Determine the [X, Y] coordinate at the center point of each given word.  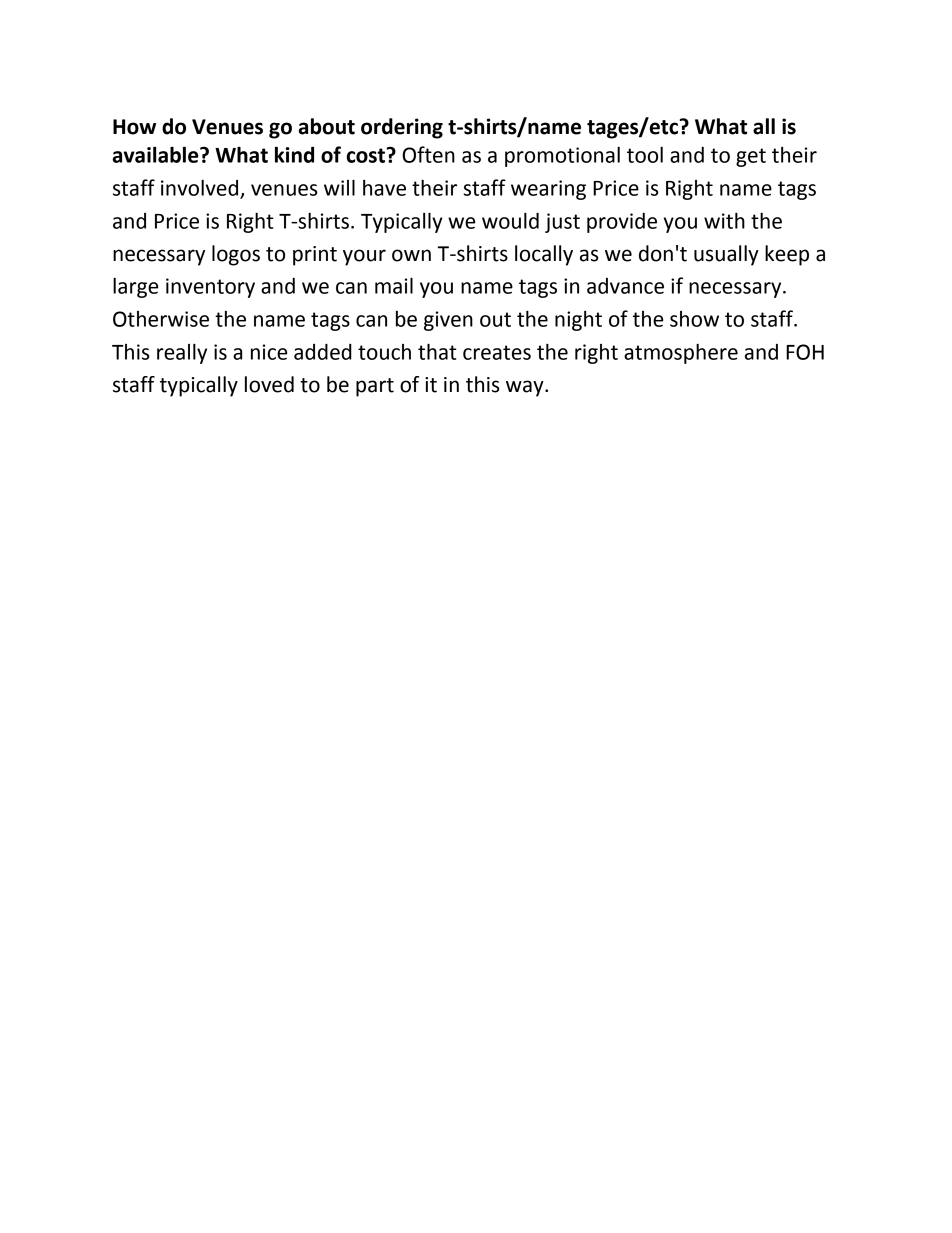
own [411, 255]
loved [269, 384]
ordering [402, 128]
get [751, 157]
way [526, 388]
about [327, 126]
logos [236, 255]
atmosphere [681, 354]
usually [726, 255]
